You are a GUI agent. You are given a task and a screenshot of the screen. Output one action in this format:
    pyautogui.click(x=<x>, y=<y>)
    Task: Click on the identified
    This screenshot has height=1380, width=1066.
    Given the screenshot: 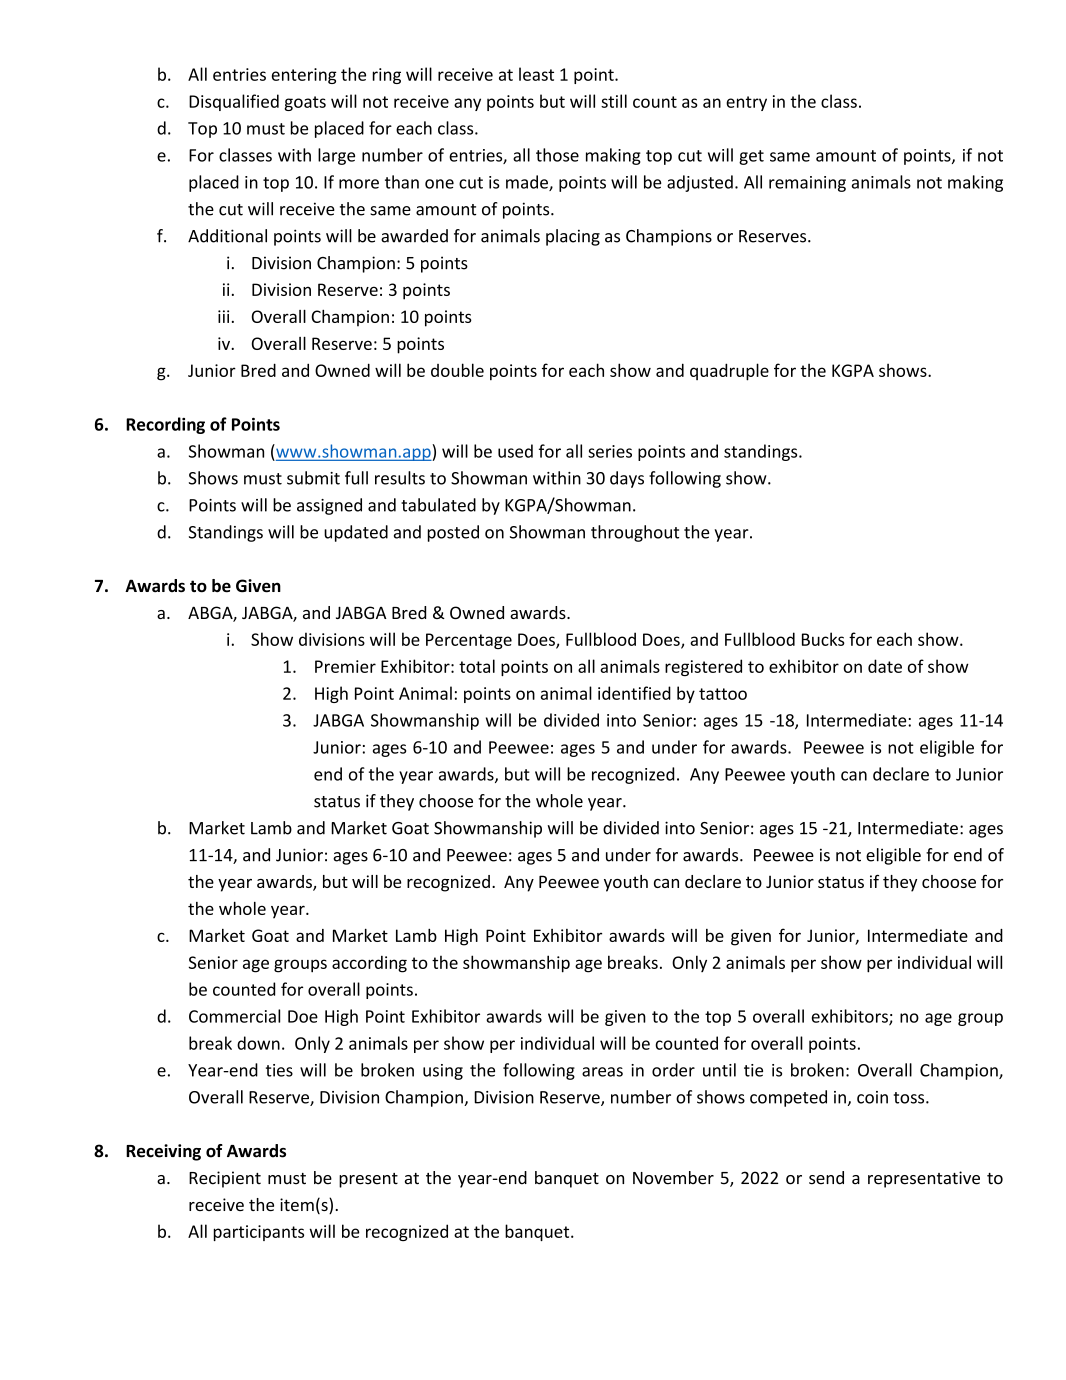 What is the action you would take?
    pyautogui.click(x=634, y=693)
